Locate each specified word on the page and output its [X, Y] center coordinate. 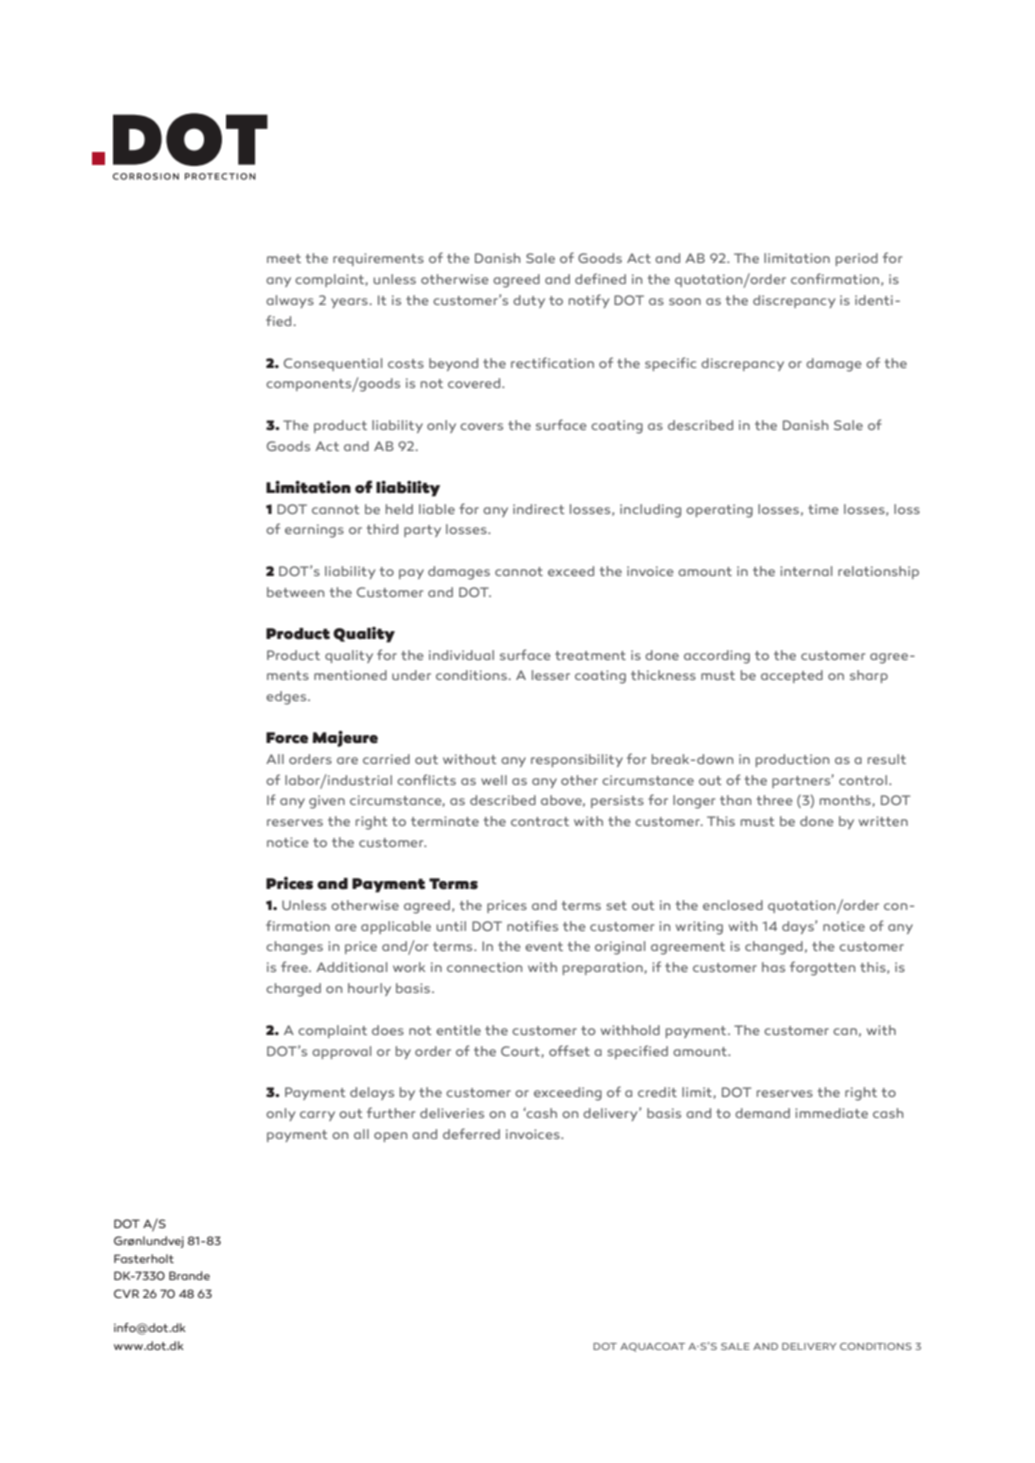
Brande [189, 1275]
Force [287, 738]
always [290, 301]
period [857, 259]
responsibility [577, 760]
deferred [471, 1133]
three [775, 800]
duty [529, 301]
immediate [831, 1113]
